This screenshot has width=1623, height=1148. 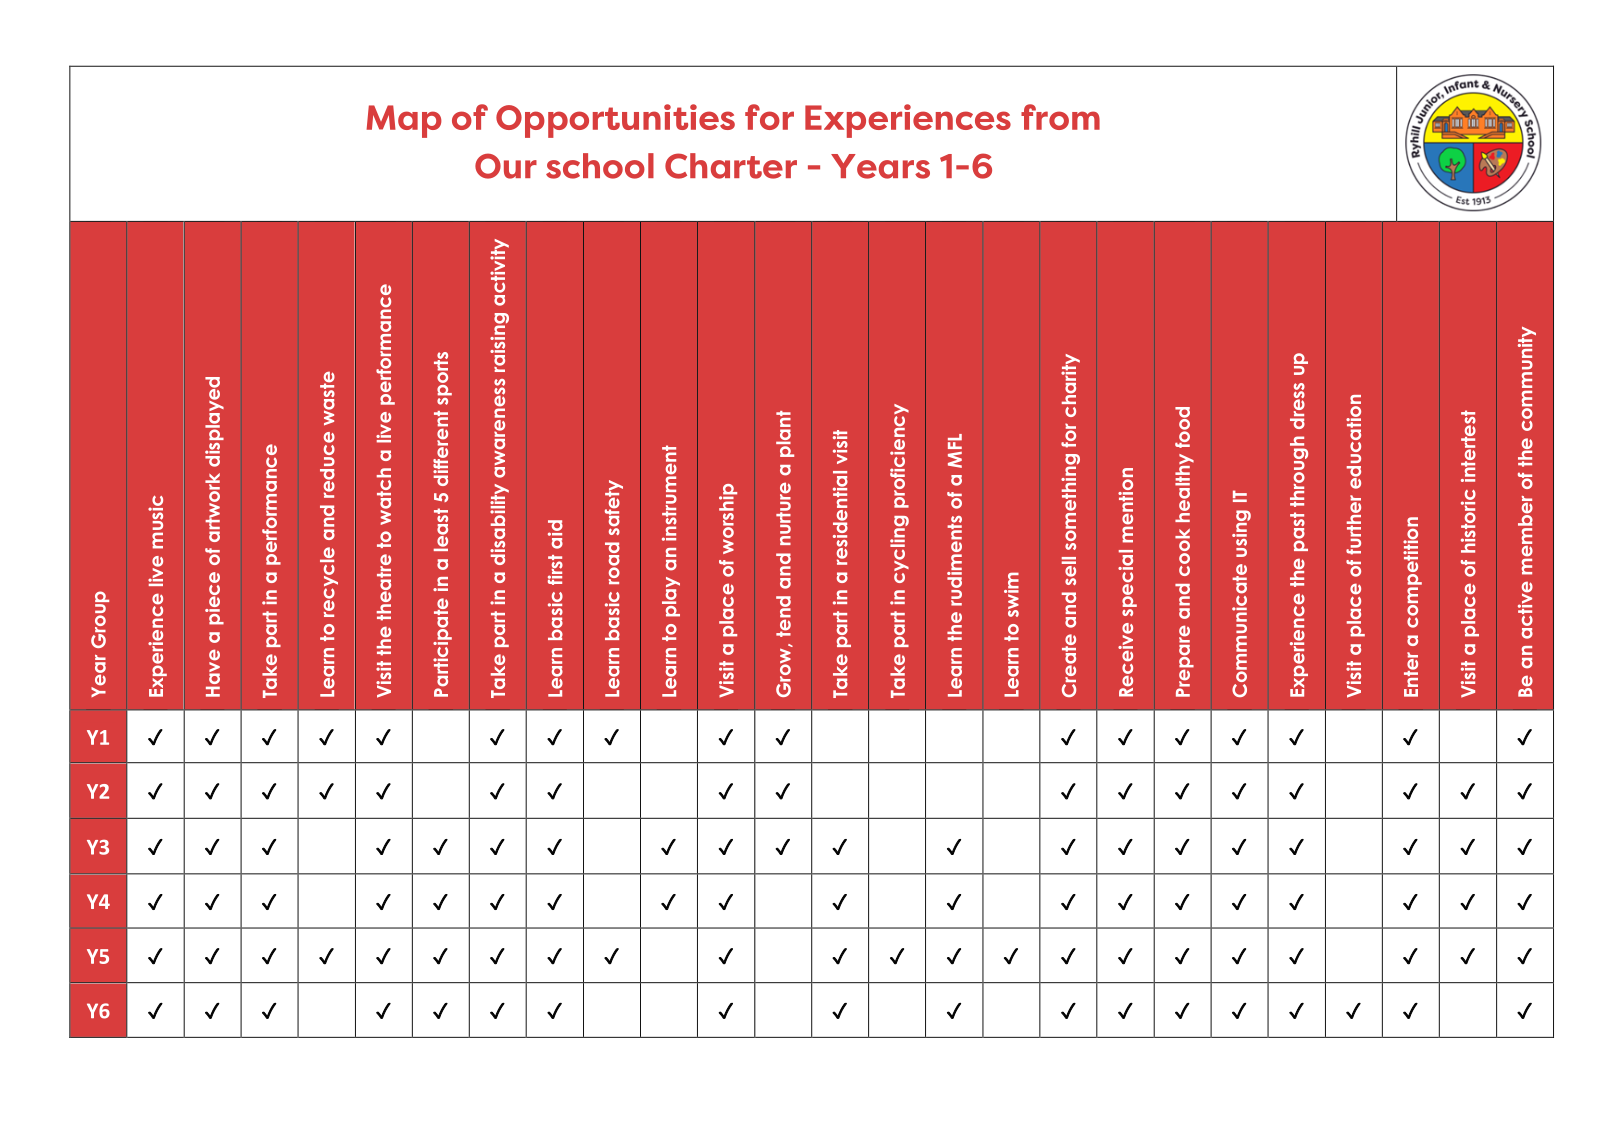 What do you see at coordinates (600, 166) in the screenshot?
I see `school` at bounding box center [600, 166].
